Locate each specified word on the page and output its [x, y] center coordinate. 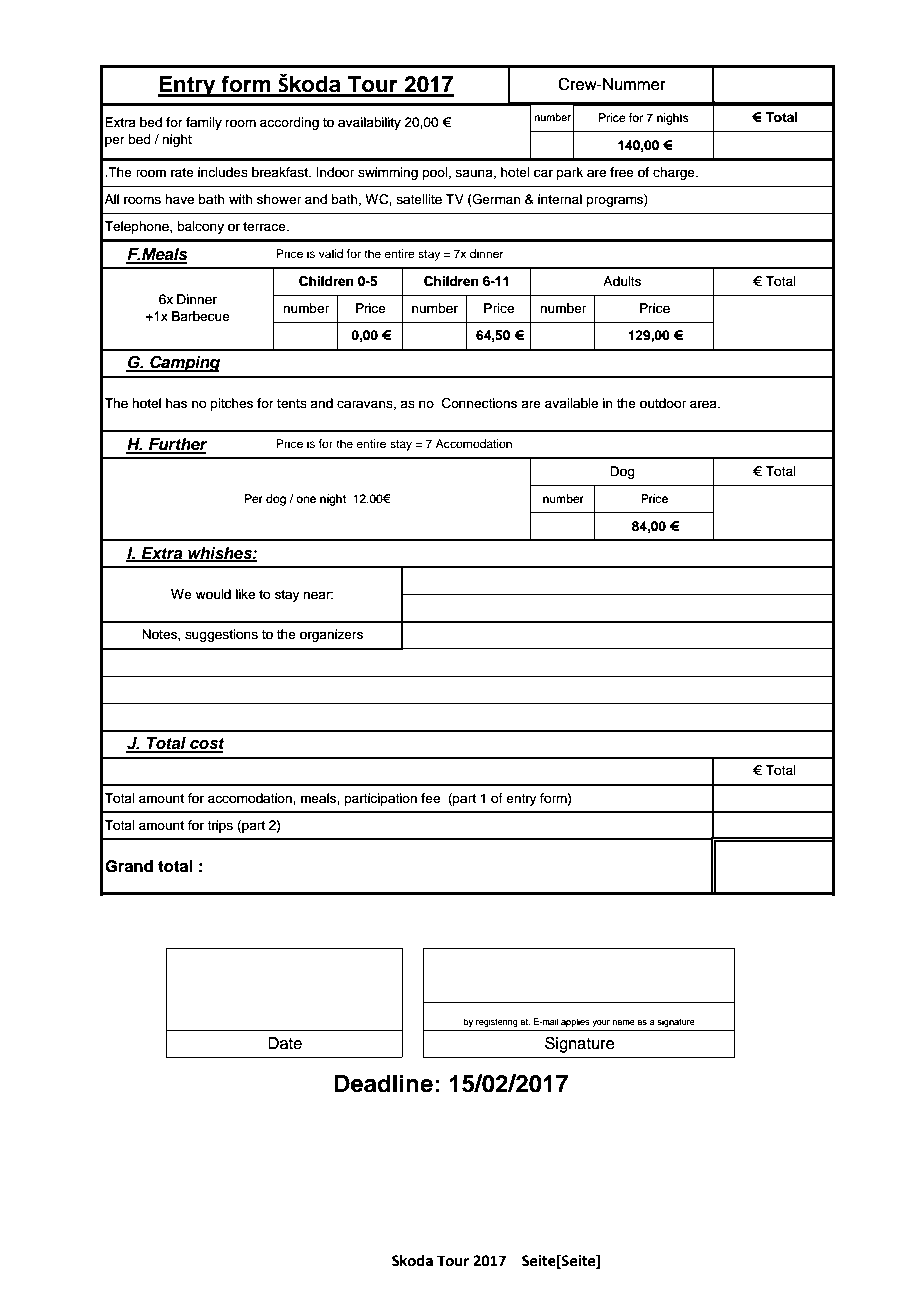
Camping [184, 363]
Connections [479, 403]
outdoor [663, 403]
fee [430, 798]
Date [285, 1043]
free [622, 172]
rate [182, 172]
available [571, 403]
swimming [388, 173]
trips [220, 826]
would [213, 594]
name [624, 1022]
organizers [331, 635]
